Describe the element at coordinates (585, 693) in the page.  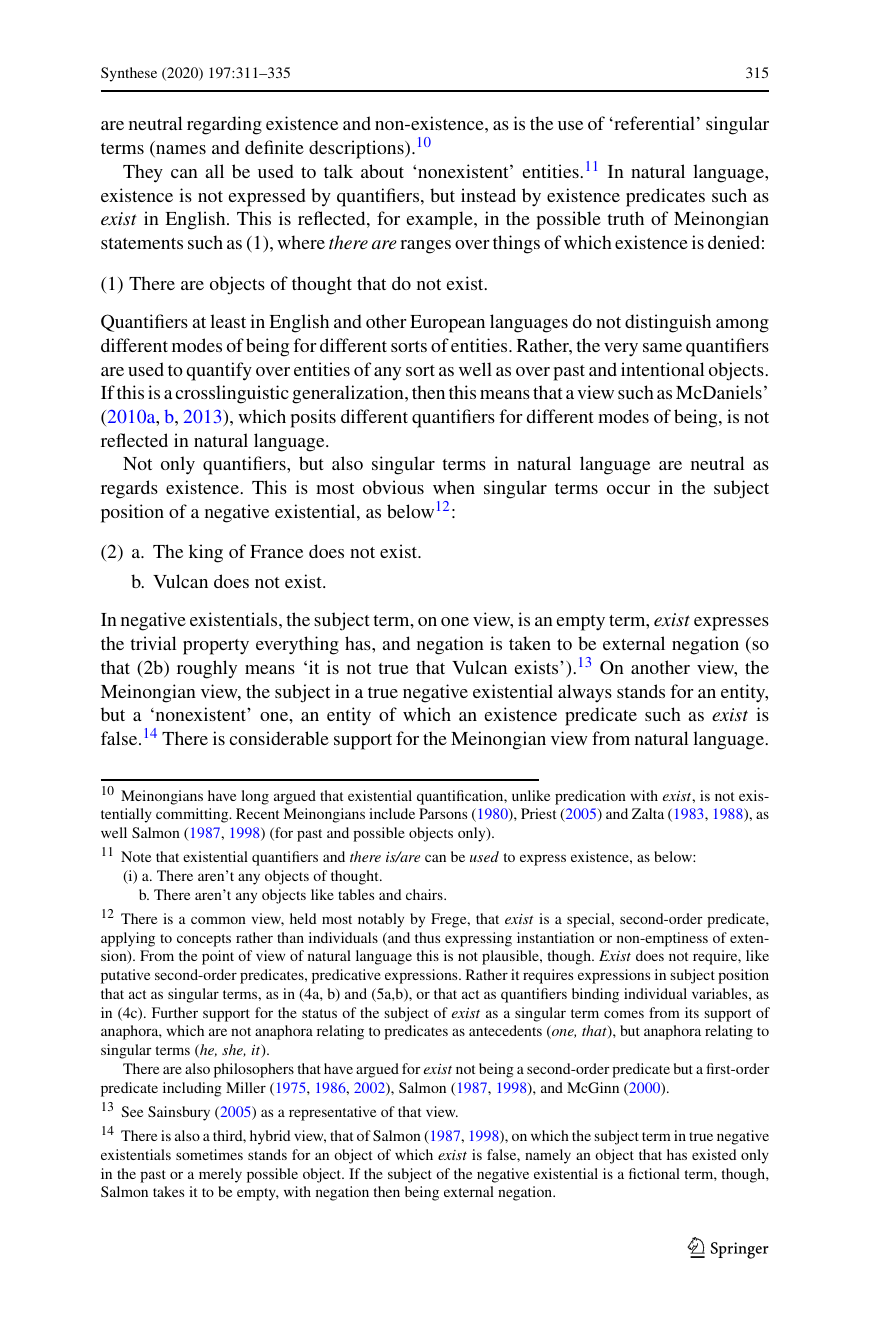
I see `always` at that location.
